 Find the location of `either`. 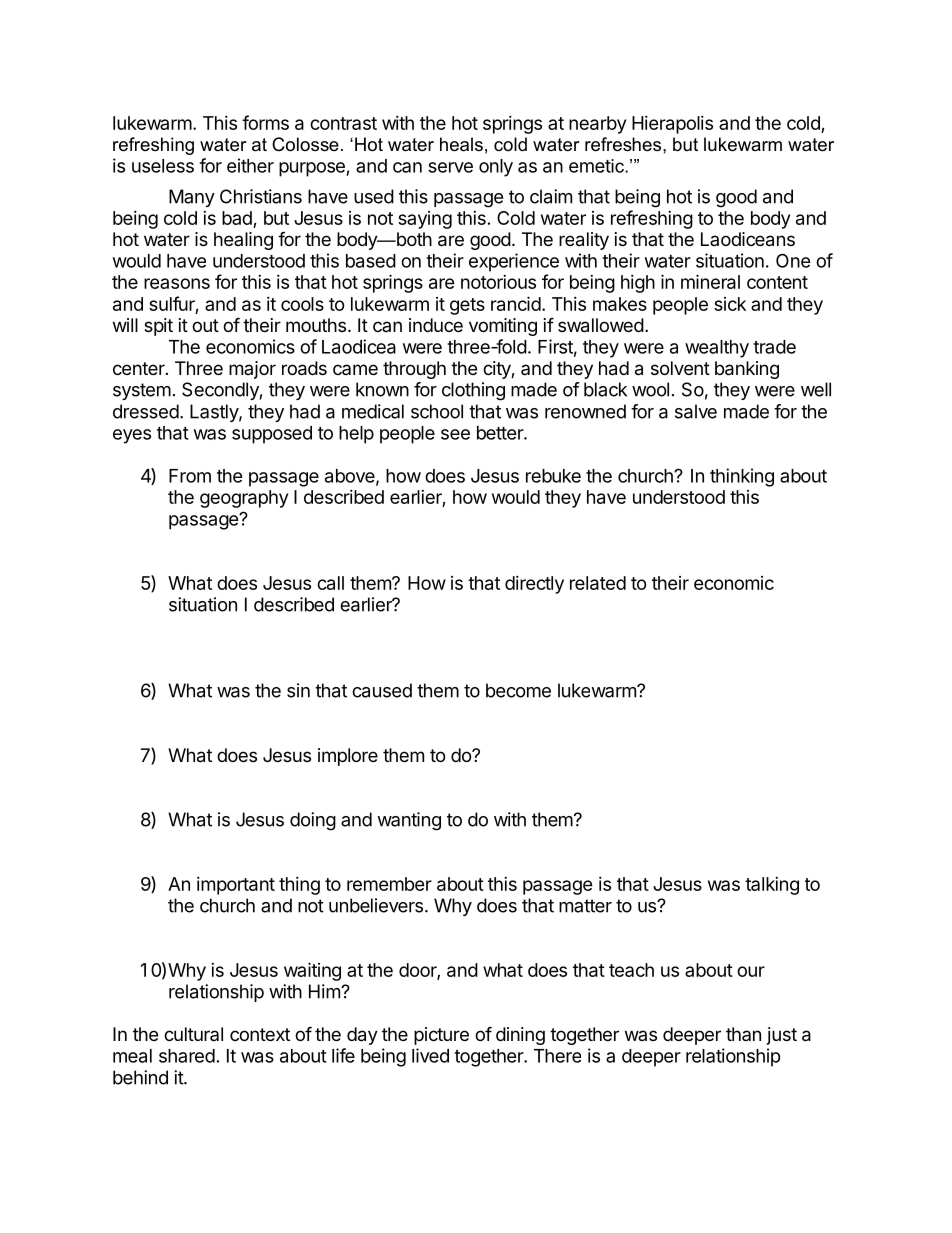

either is located at coordinates (250, 165).
